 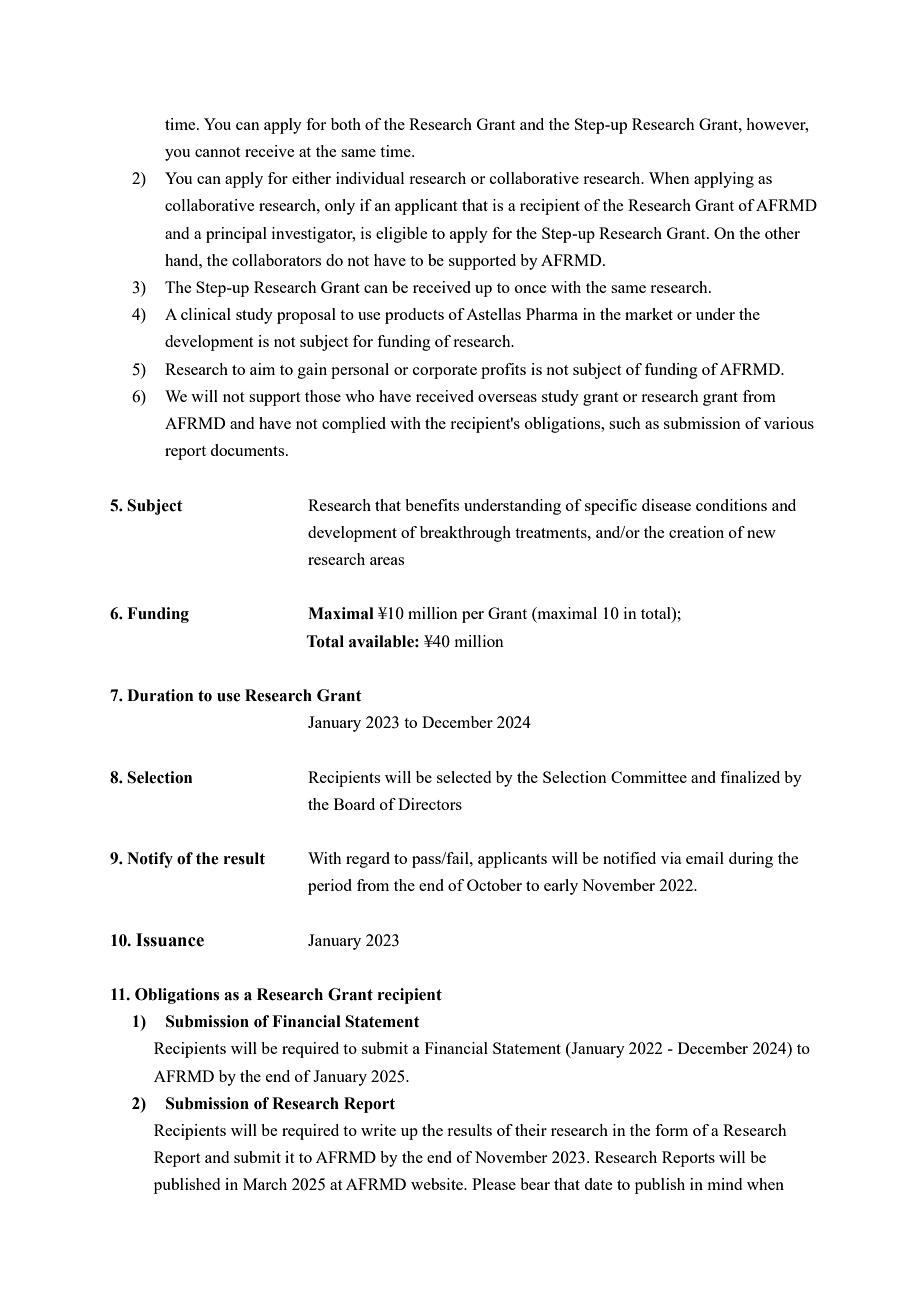 What do you see at coordinates (387, 561) in the screenshot?
I see `areas` at bounding box center [387, 561].
